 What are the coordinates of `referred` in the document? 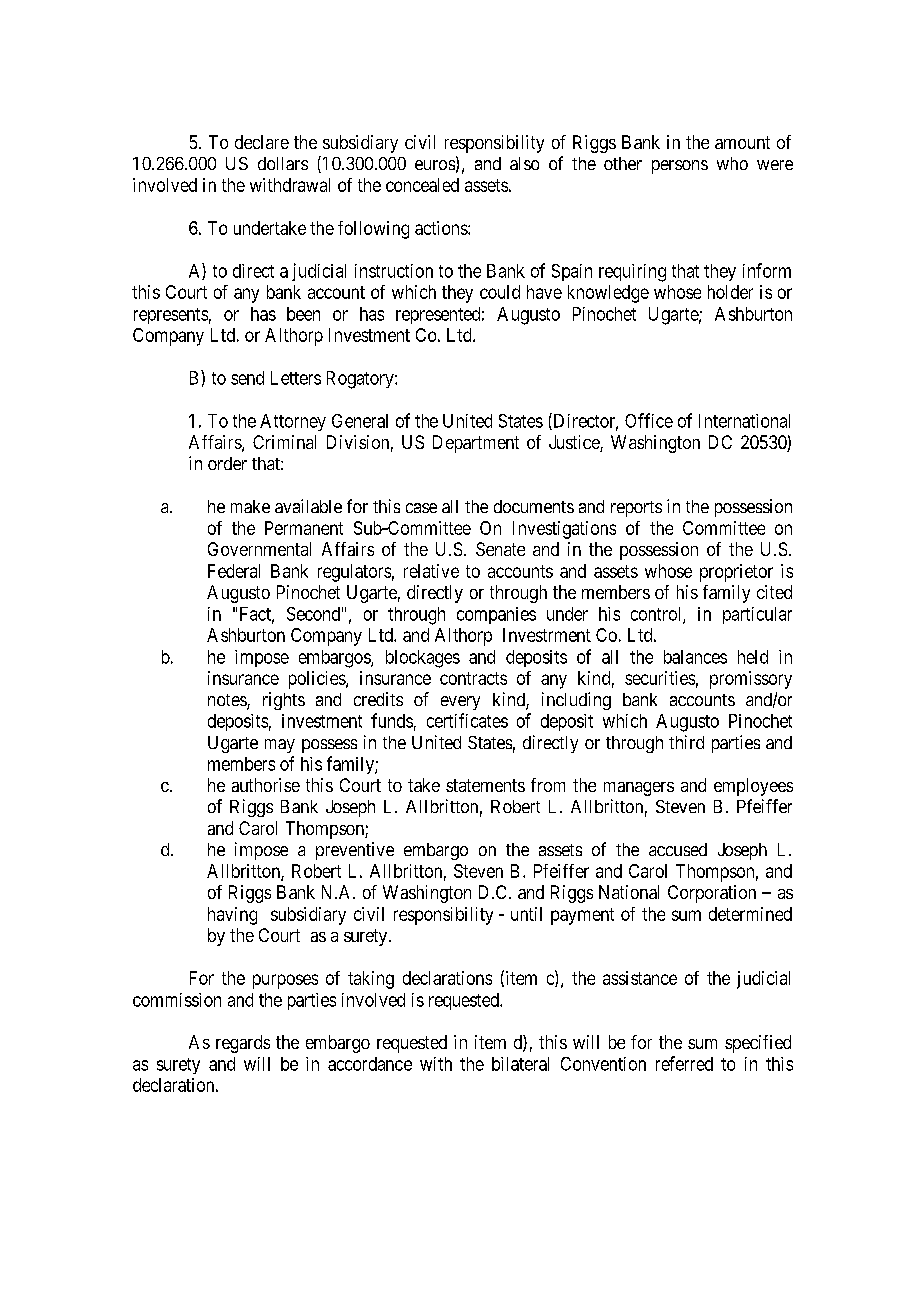 It's located at (684, 1063).
